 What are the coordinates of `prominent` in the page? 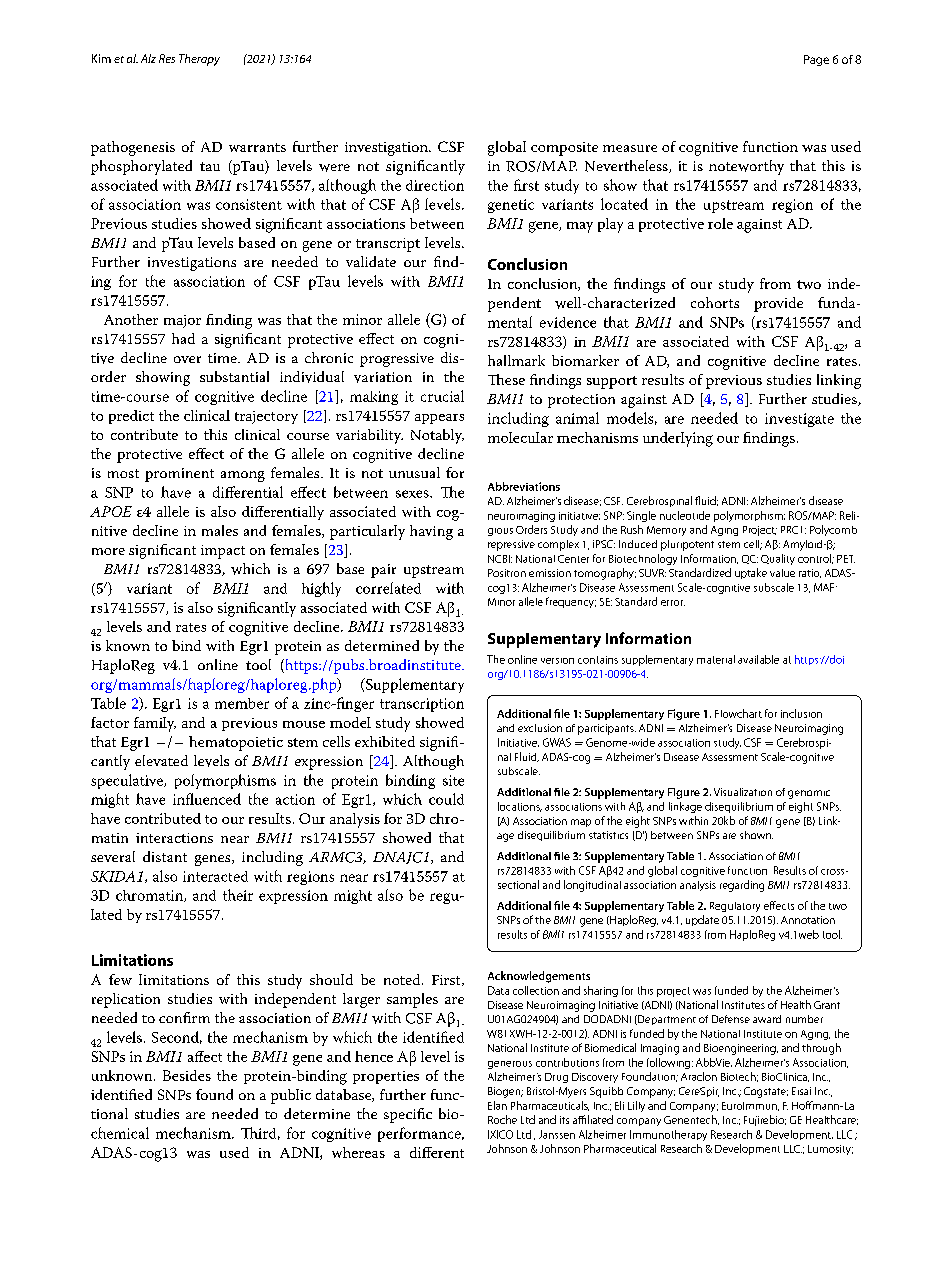 It's located at (179, 475).
